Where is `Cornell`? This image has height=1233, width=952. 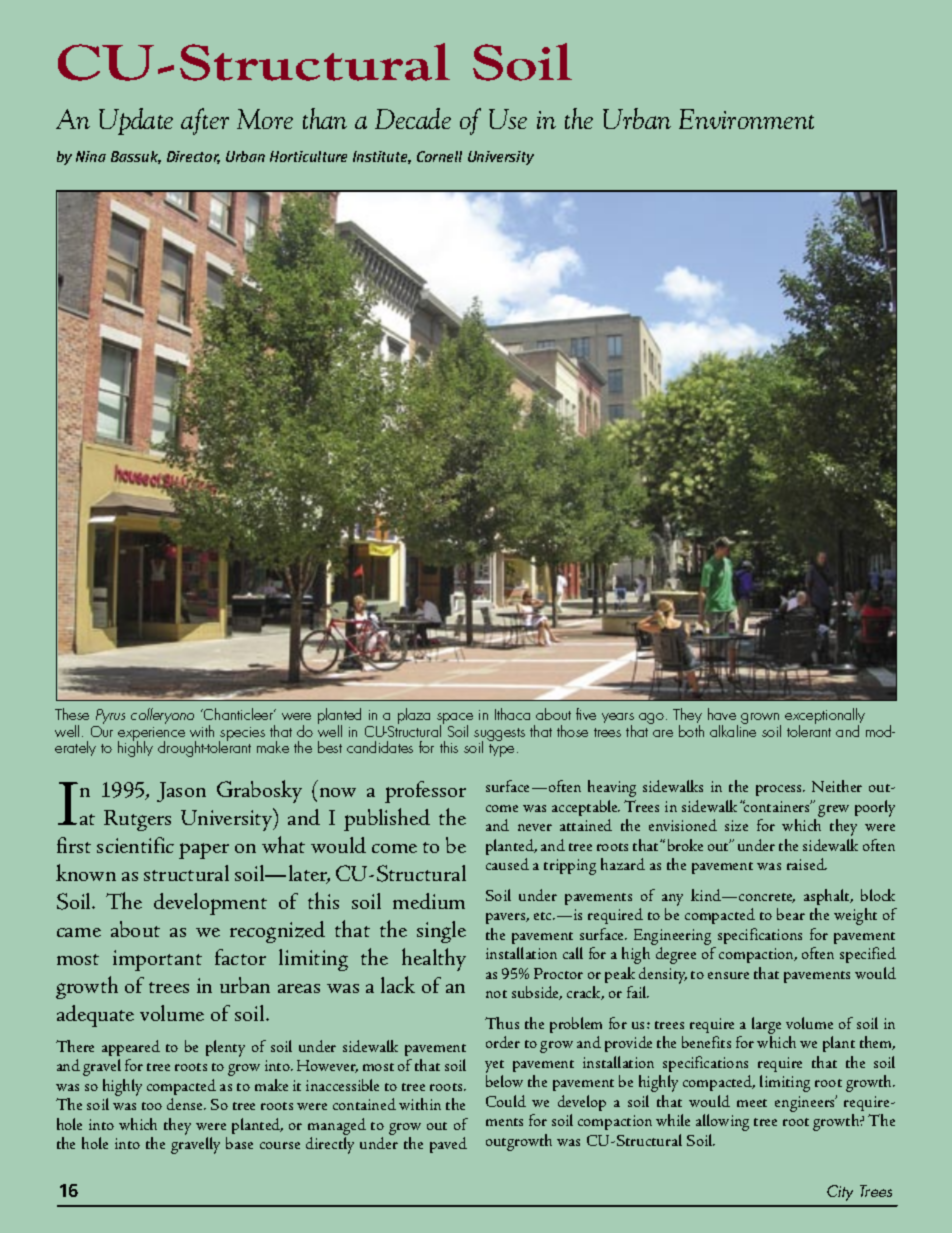
Cornell is located at coordinates (439, 156).
